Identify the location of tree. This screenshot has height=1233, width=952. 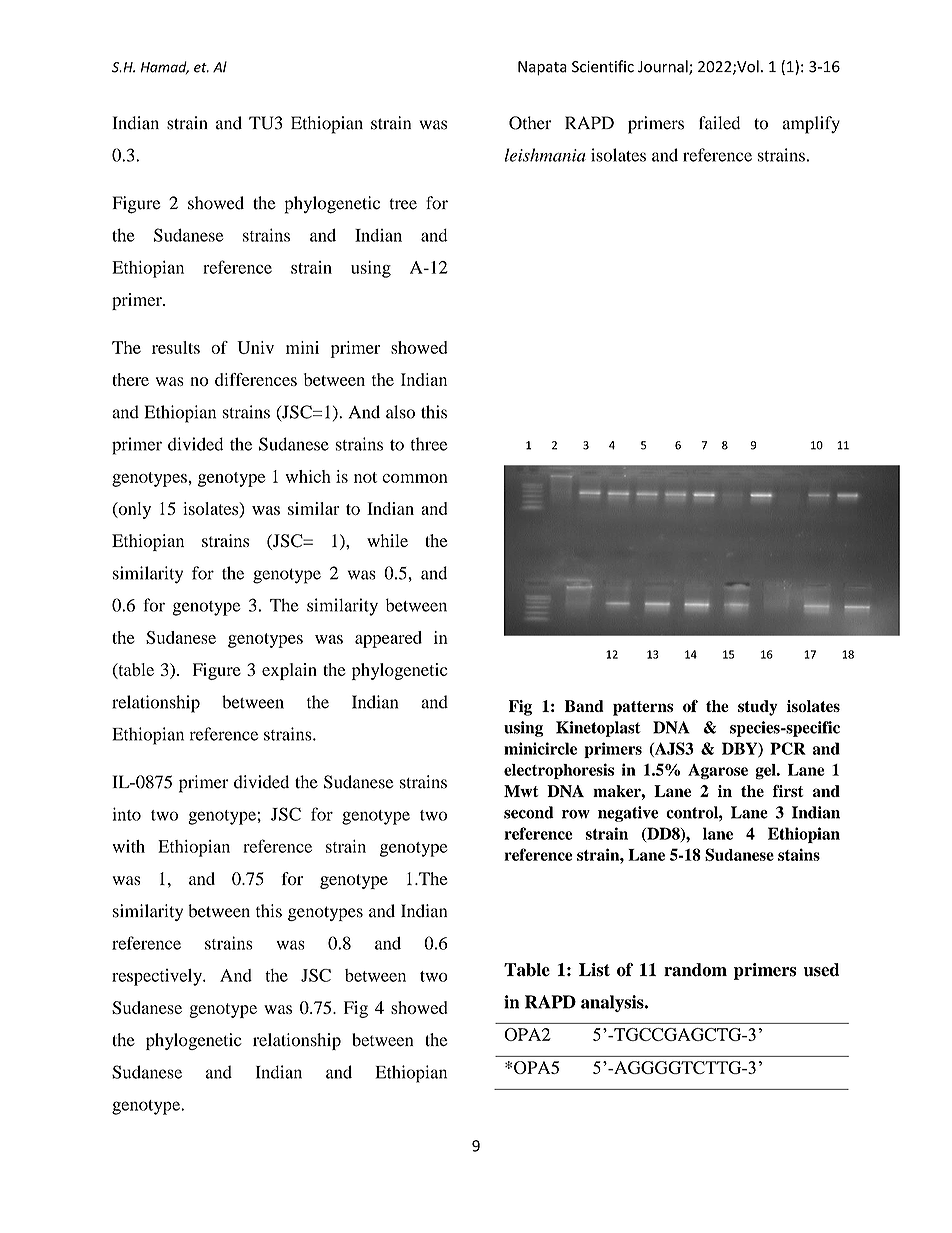
(403, 204).
